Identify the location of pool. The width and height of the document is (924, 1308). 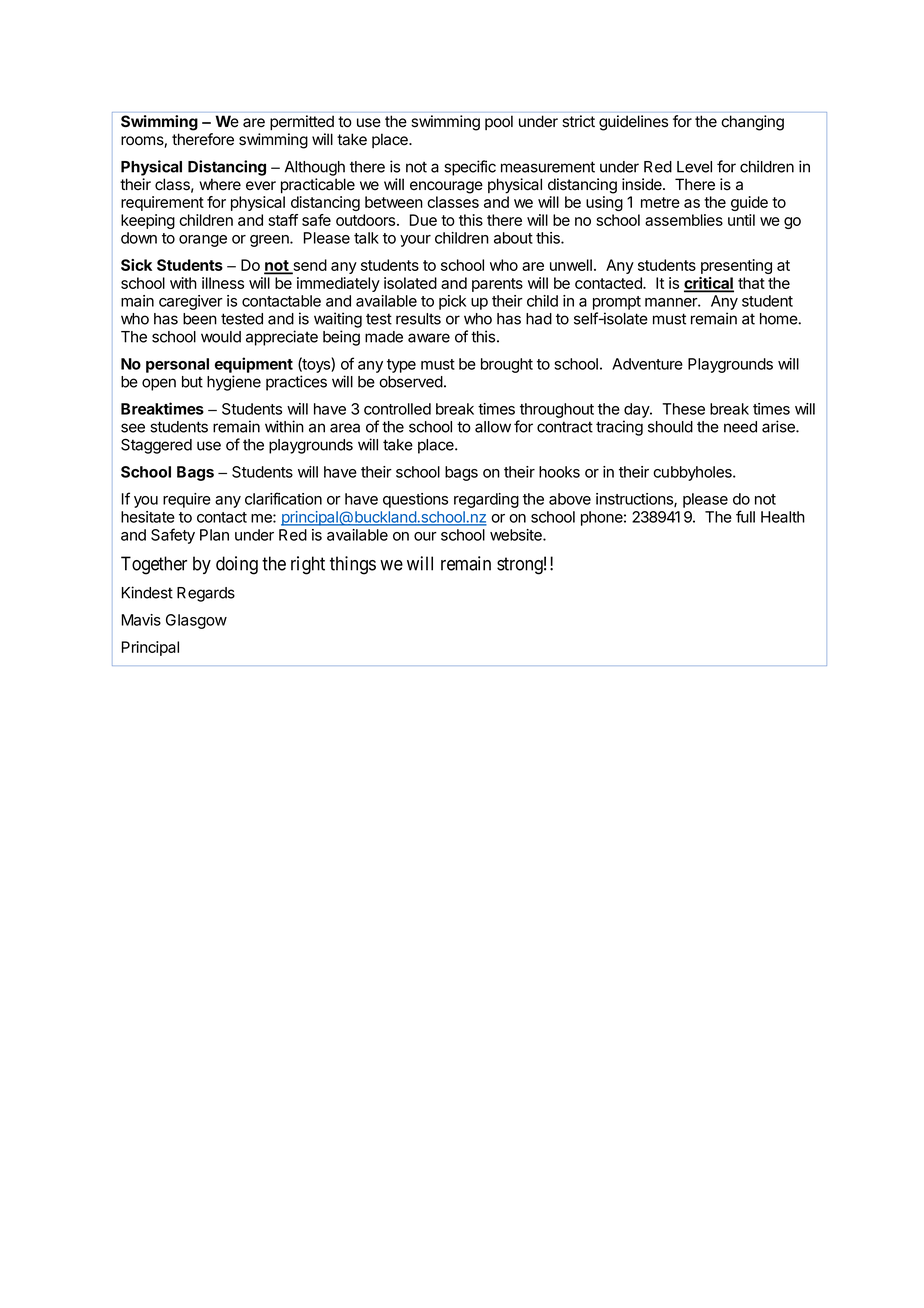
(499, 122).
